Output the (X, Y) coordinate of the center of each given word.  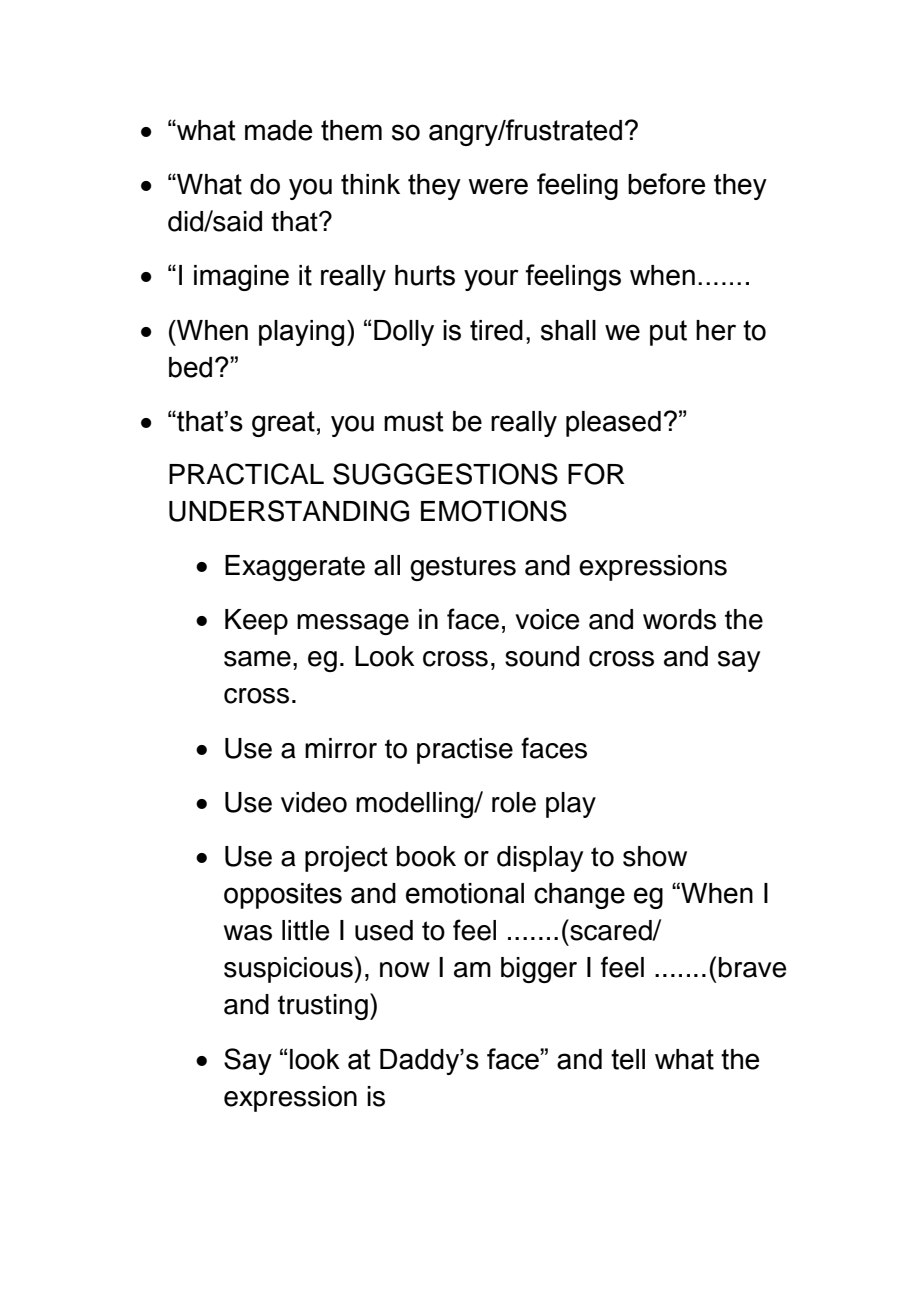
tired (496, 330)
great (283, 424)
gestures (463, 568)
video (314, 802)
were (498, 186)
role (514, 802)
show (655, 856)
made (278, 130)
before (666, 184)
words (679, 619)
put (668, 333)
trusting (323, 1007)
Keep (256, 622)
